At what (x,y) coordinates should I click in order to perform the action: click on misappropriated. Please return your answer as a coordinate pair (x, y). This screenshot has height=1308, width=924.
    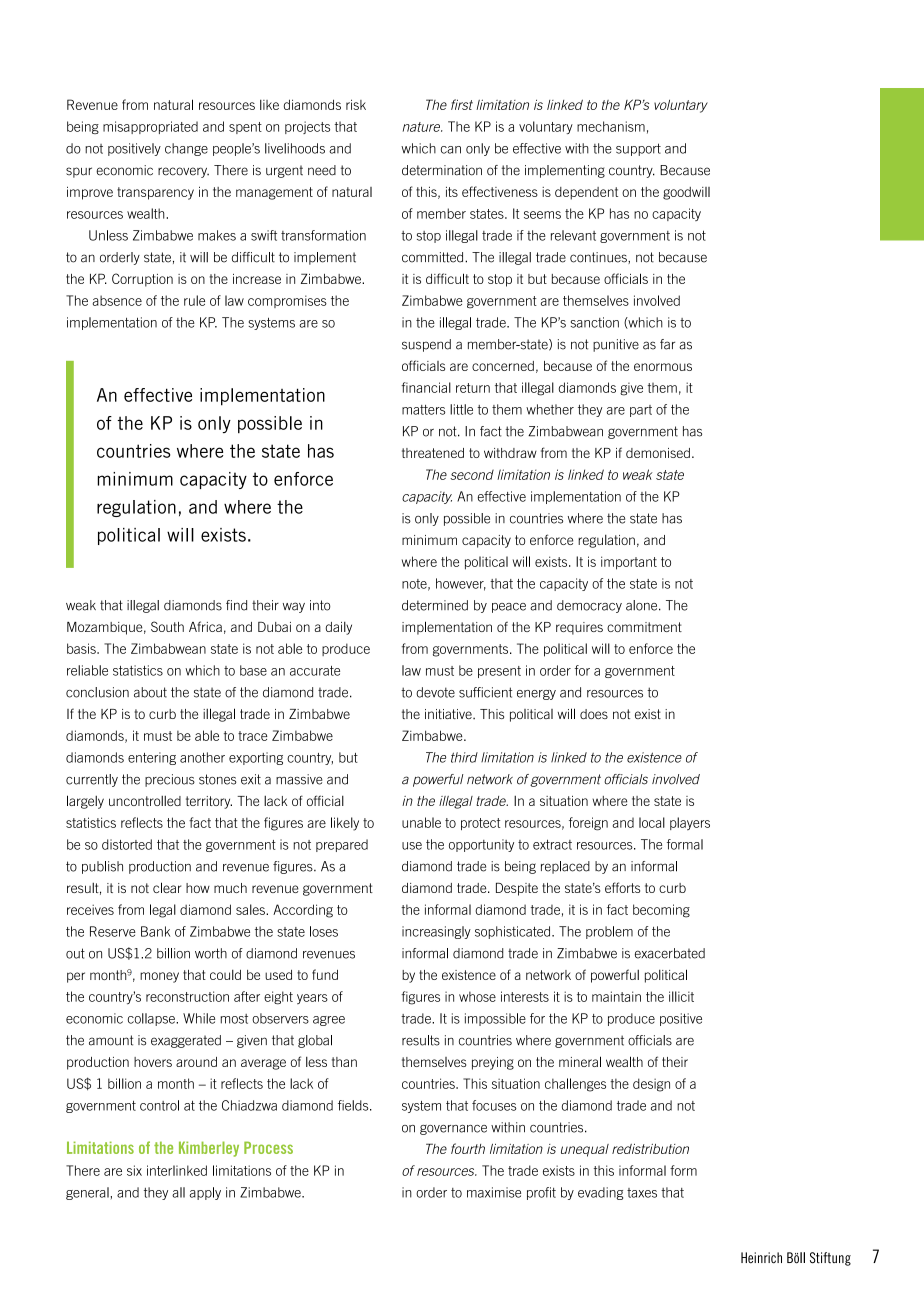
    Looking at the image, I should click on (150, 127).
